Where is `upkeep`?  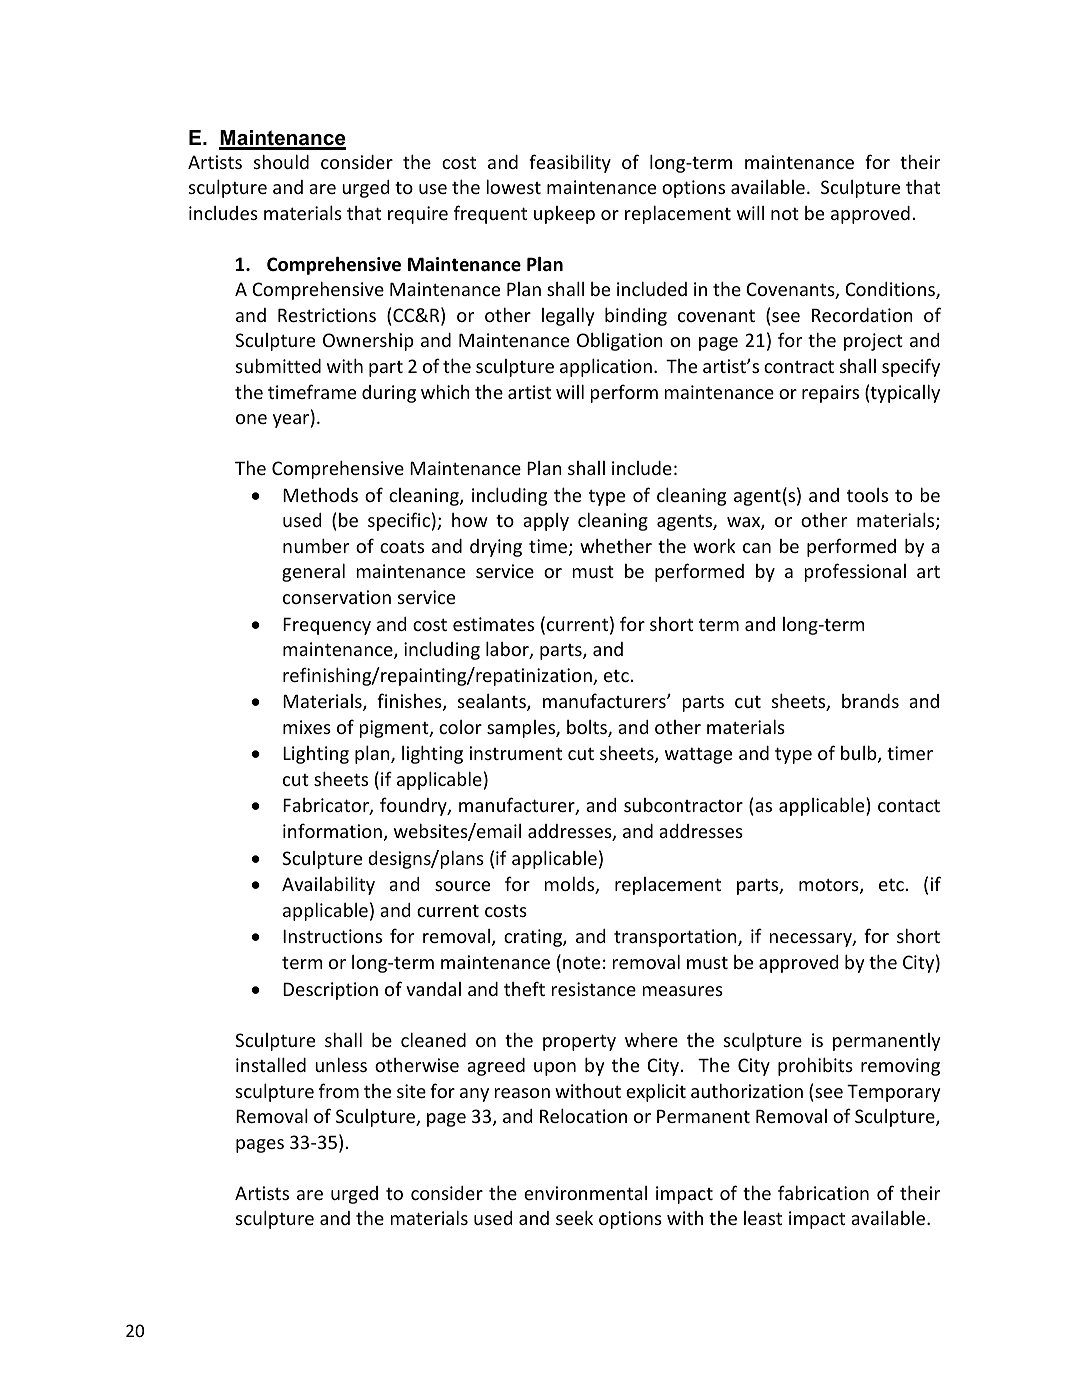 upkeep is located at coordinates (564, 215).
